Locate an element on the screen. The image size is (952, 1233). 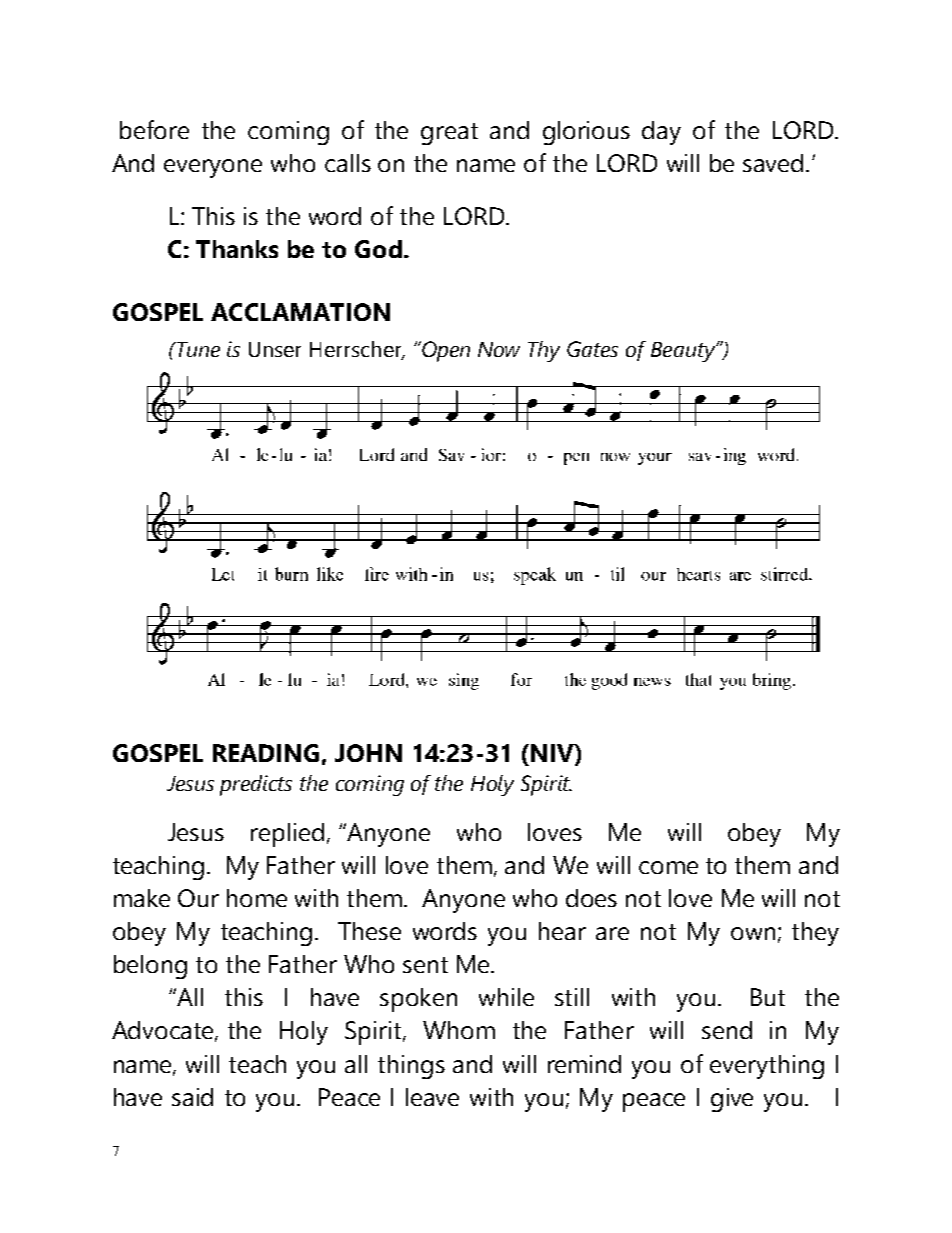
come is located at coordinates (668, 867).
